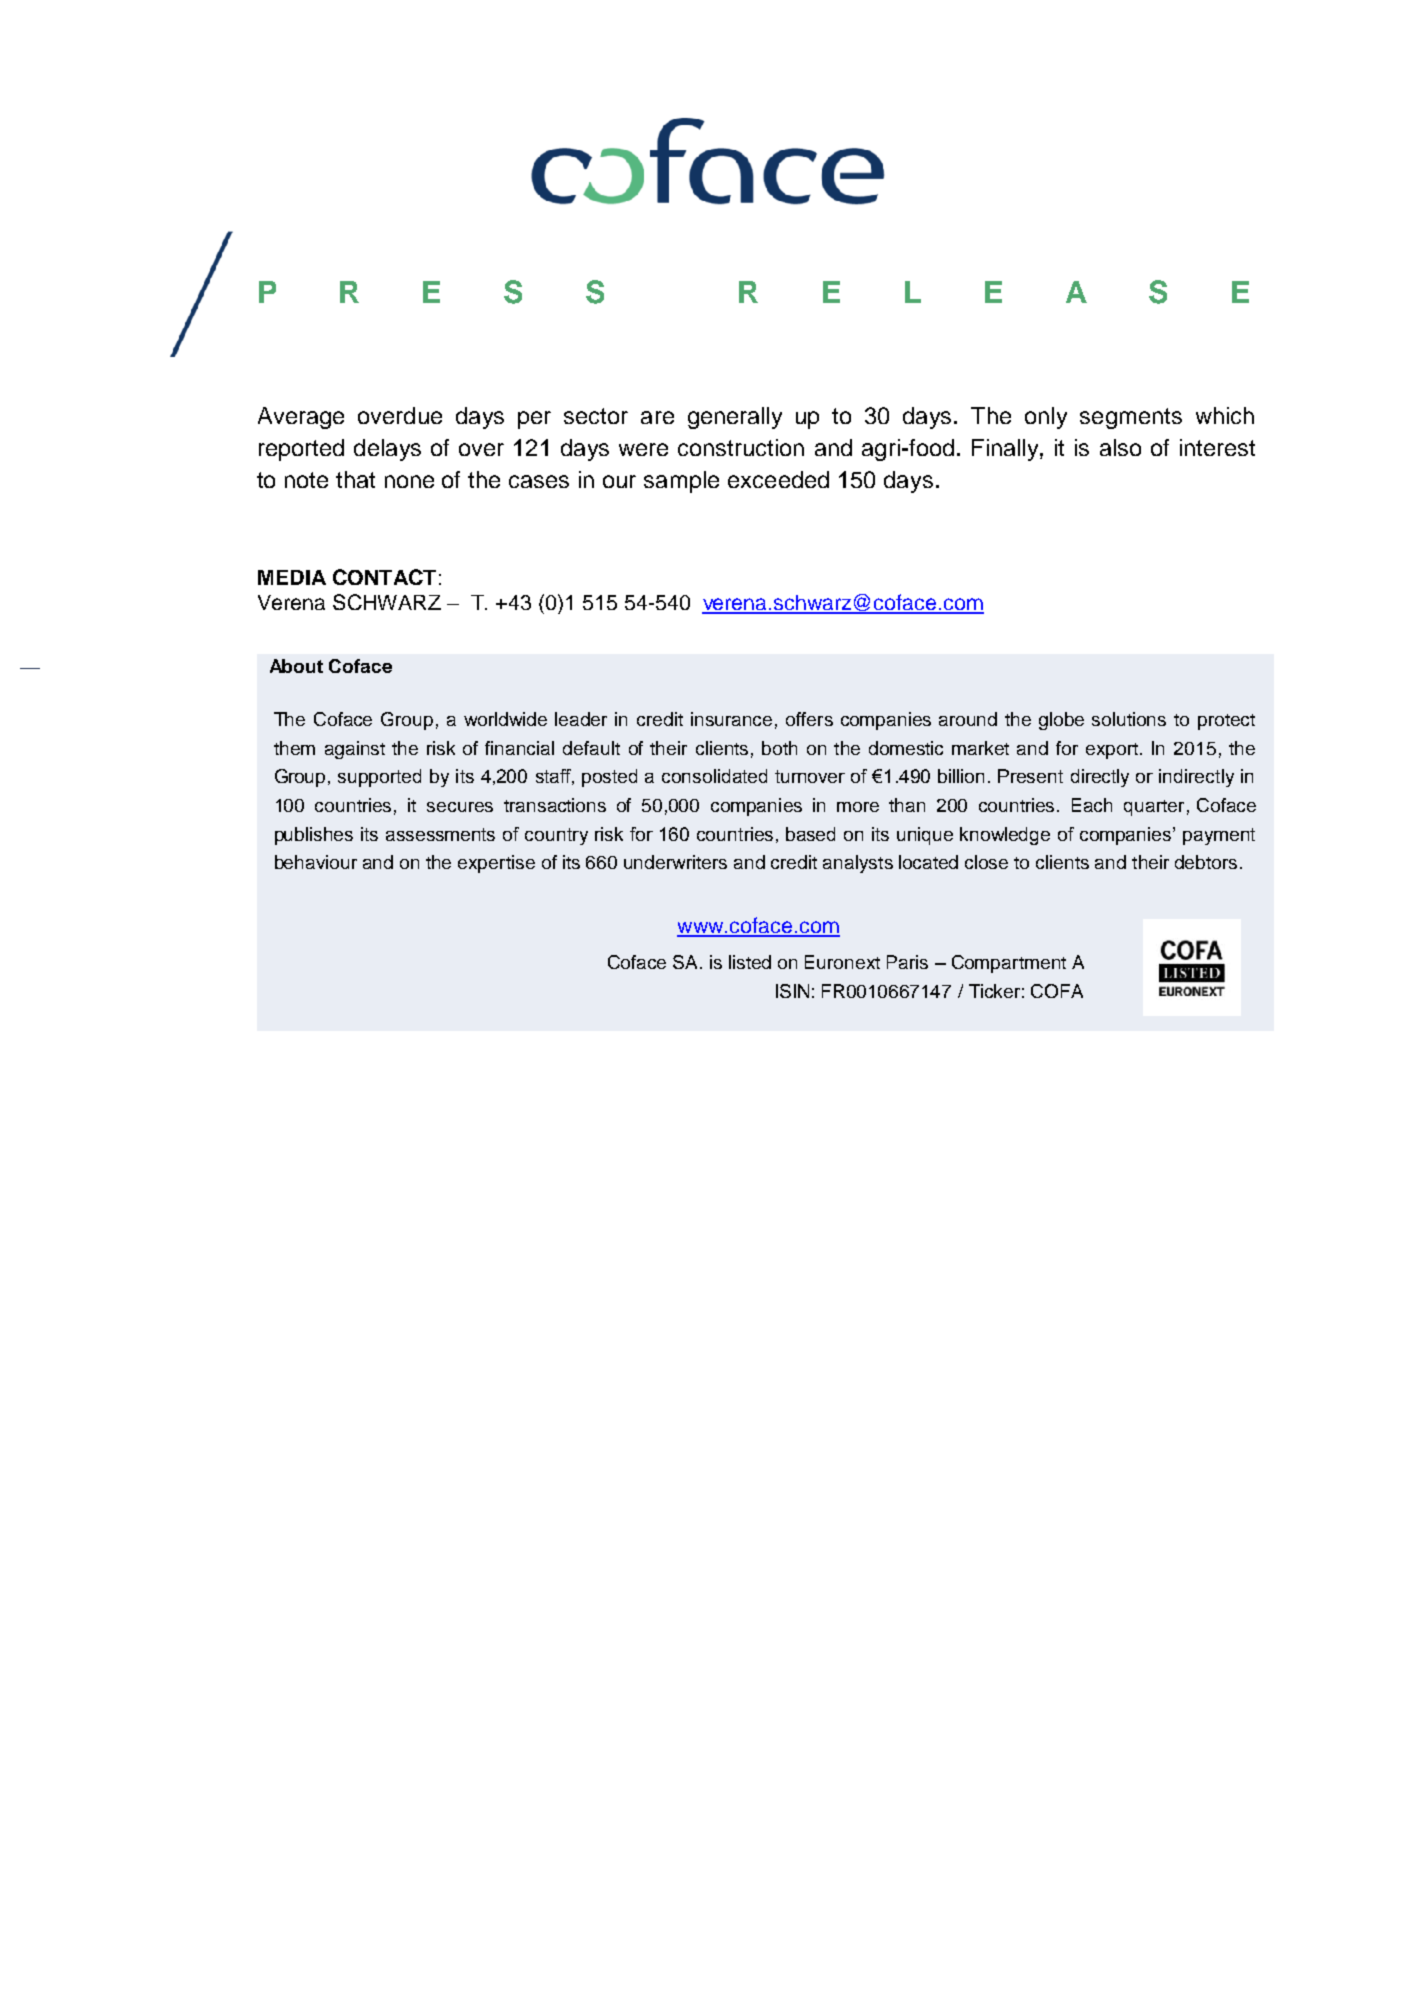 The width and height of the image is (1418, 2006). What do you see at coordinates (384, 577) in the image?
I see `CONTACT` at bounding box center [384, 577].
